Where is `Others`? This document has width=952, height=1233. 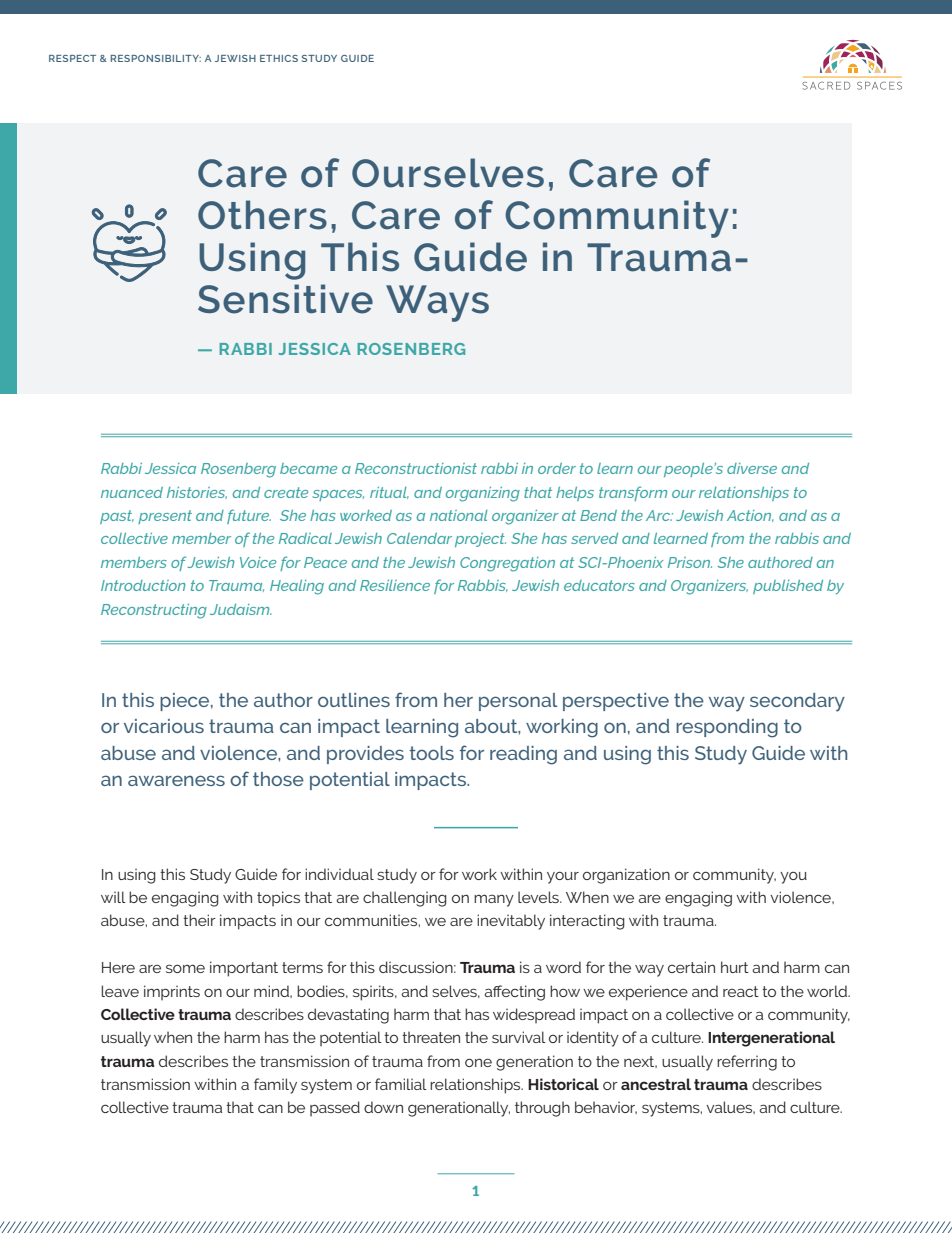
Others is located at coordinates (262, 215).
